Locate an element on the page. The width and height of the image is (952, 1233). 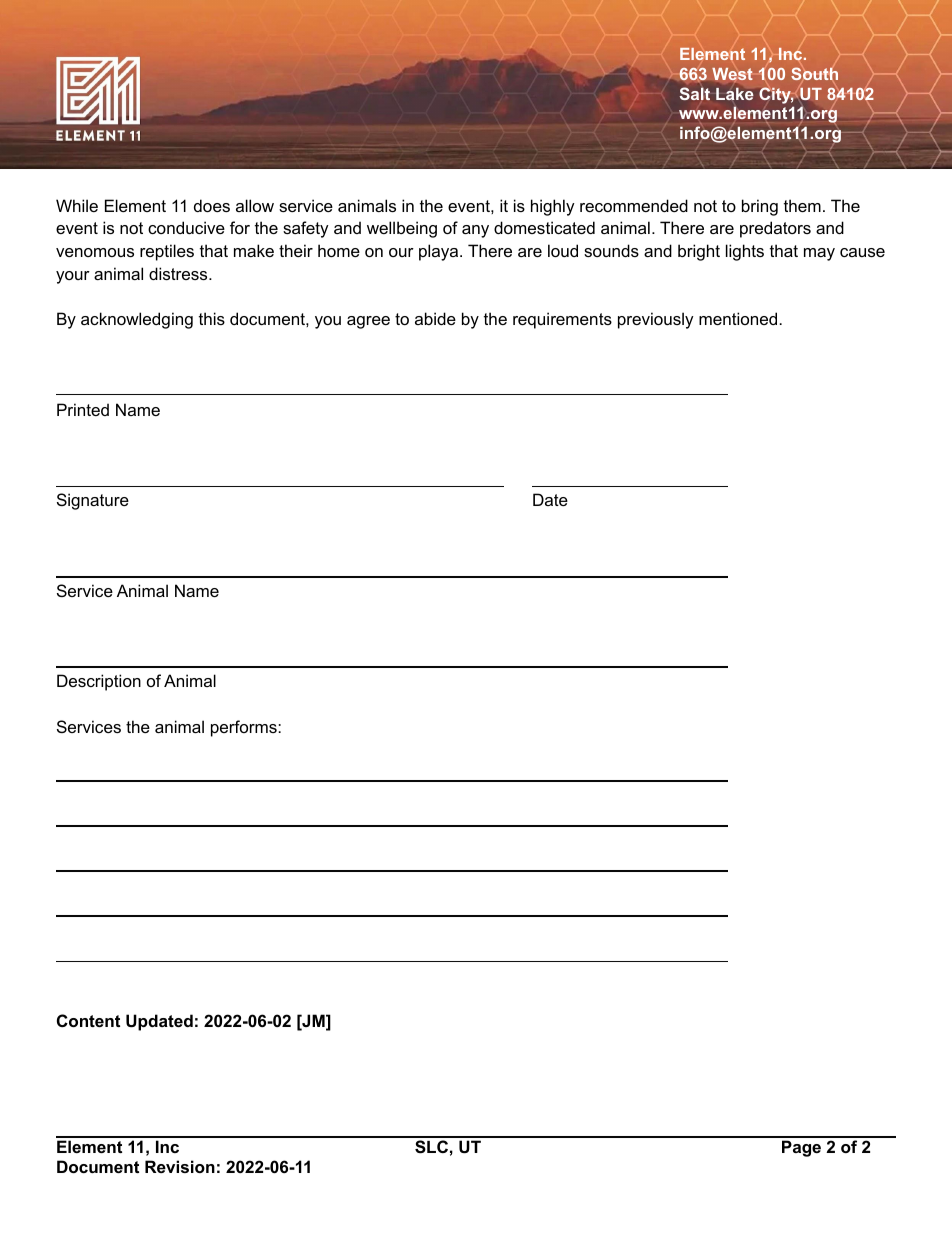
Content is located at coordinates (88, 1020).
